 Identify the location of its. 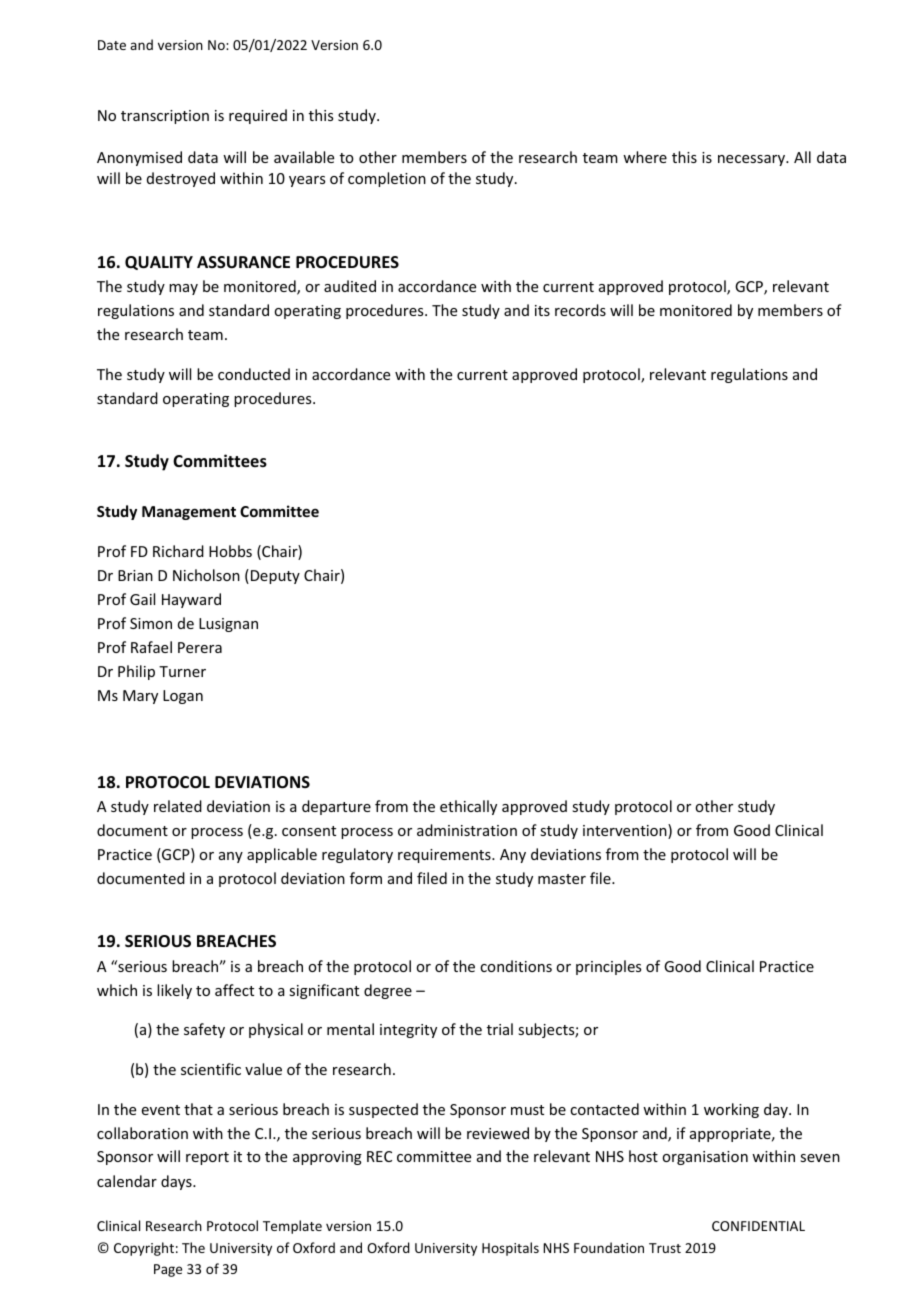
(542, 310).
